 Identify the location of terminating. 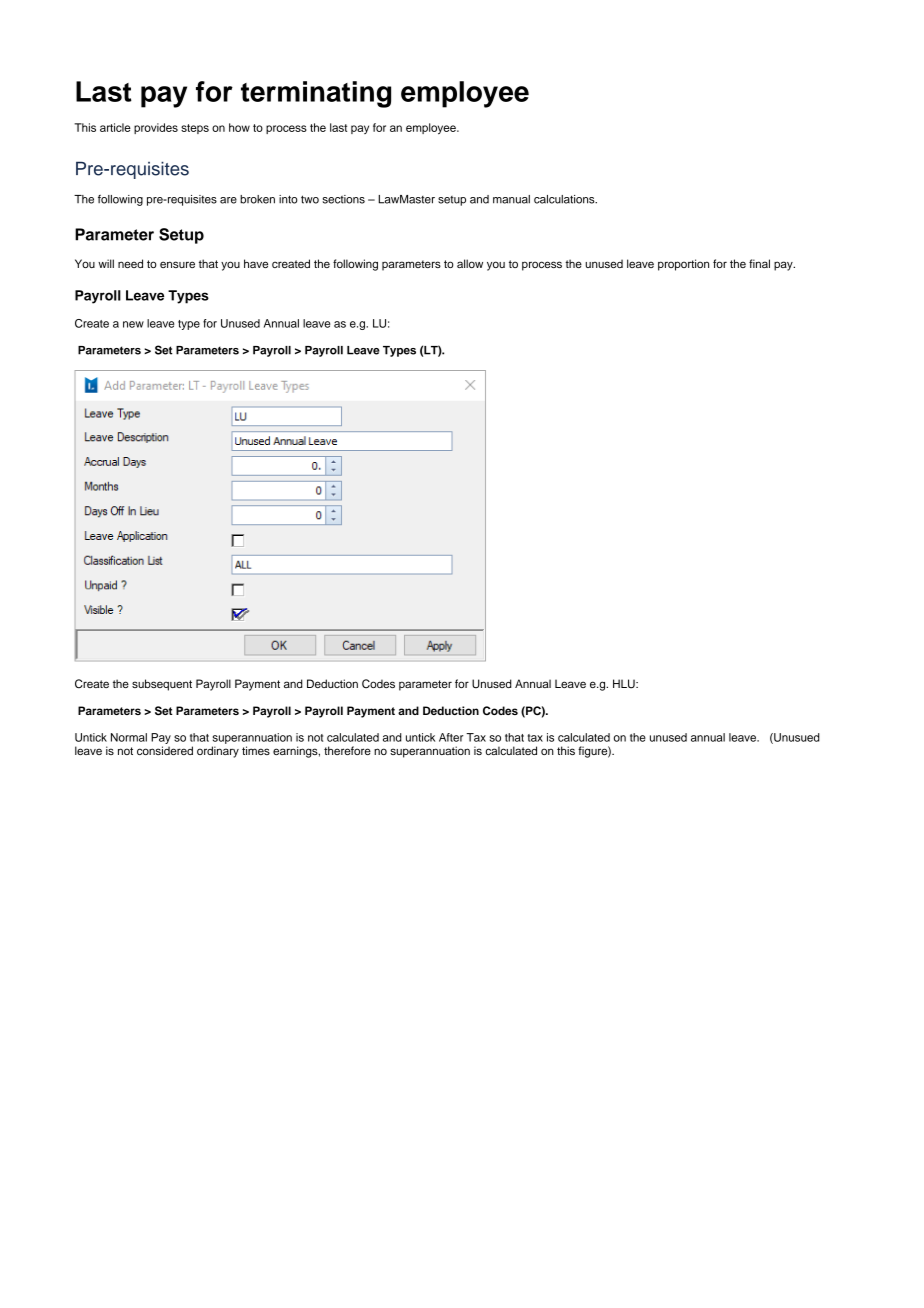
(316, 94).
